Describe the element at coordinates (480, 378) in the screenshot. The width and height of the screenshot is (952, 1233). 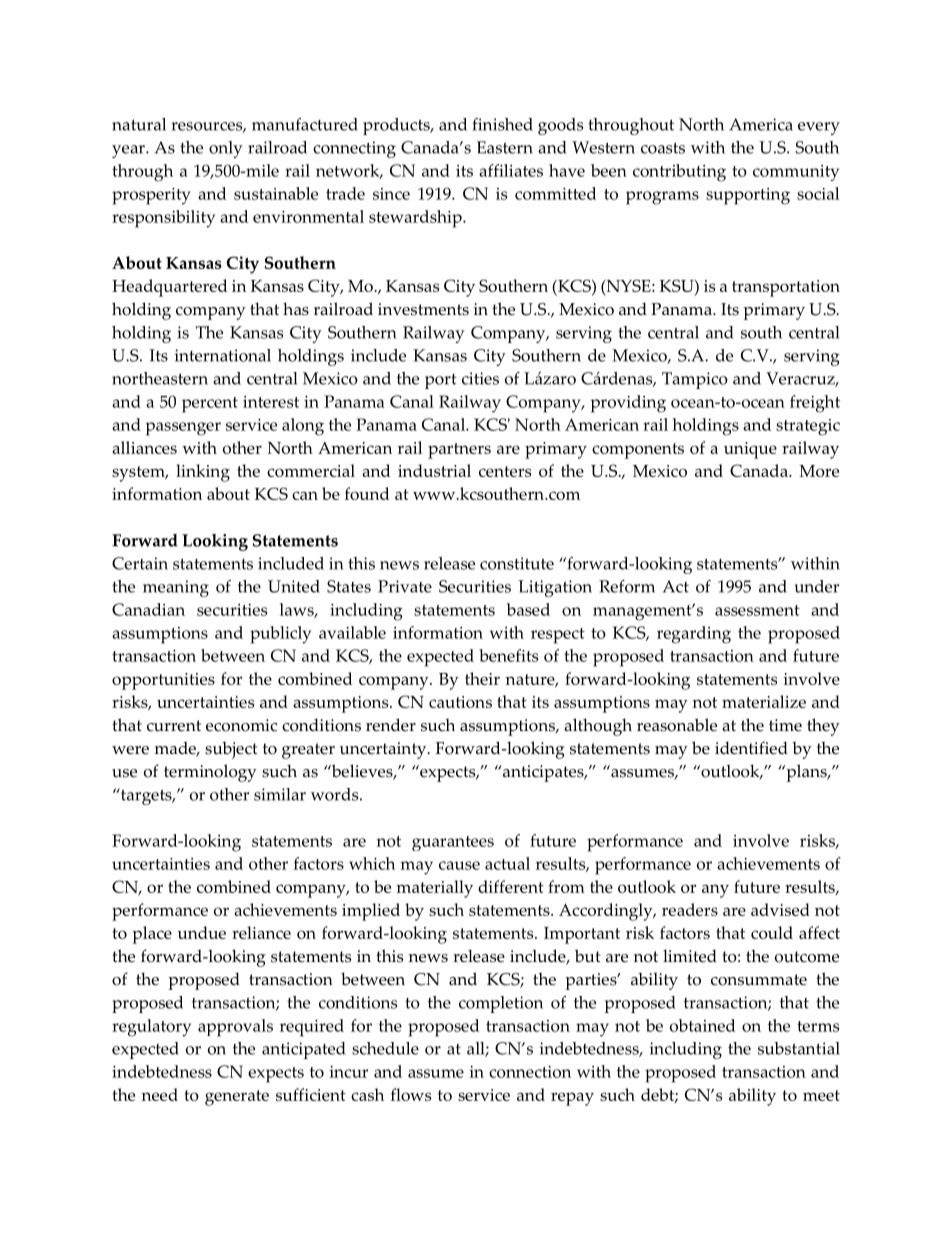
I see `cities` at that location.
